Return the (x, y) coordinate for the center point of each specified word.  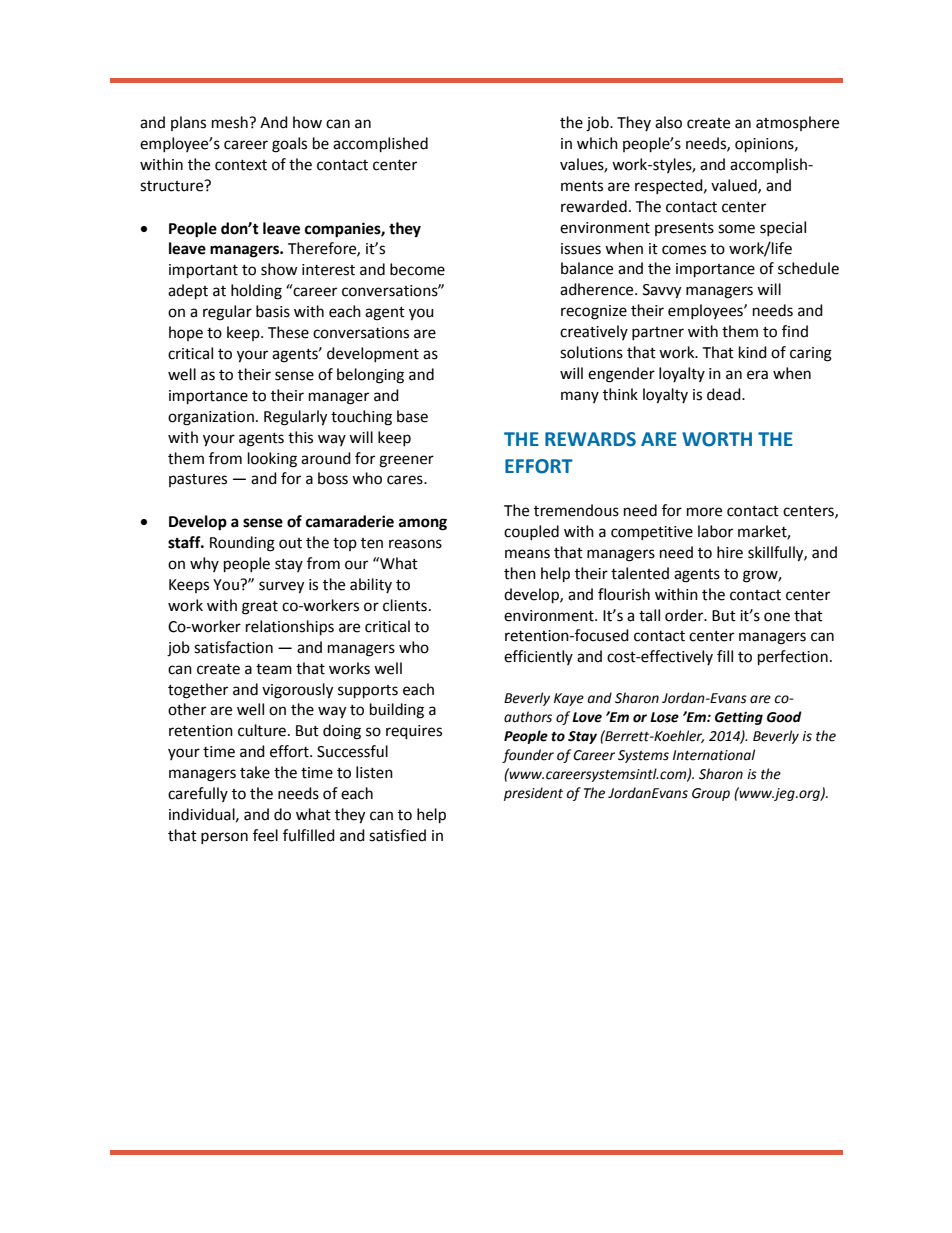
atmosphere (797, 123)
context (241, 165)
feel (265, 835)
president (533, 794)
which (597, 143)
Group (711, 794)
